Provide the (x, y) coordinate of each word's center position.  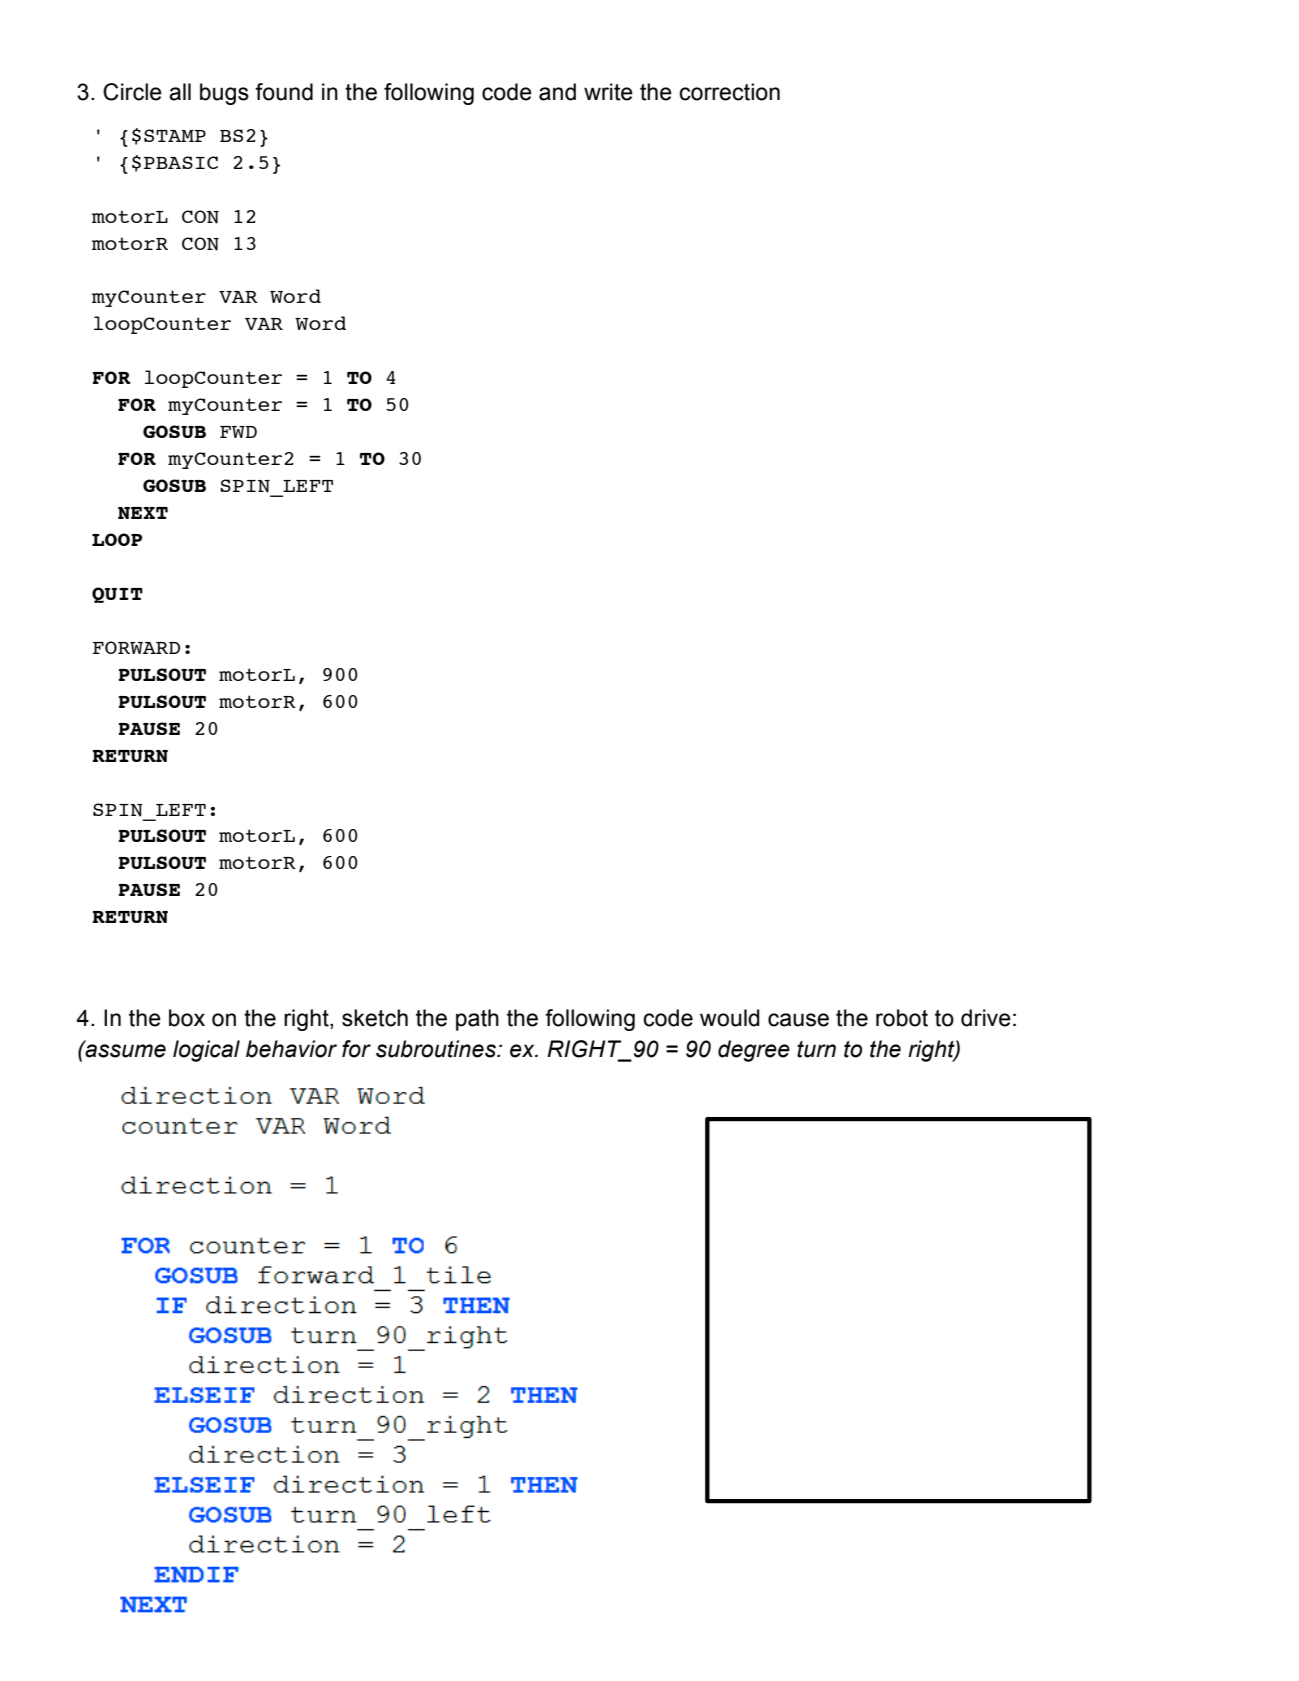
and (557, 92)
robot (902, 1018)
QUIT (117, 595)
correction (729, 92)
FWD (238, 432)
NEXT (143, 513)
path (477, 1020)
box (187, 1018)
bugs (224, 94)
